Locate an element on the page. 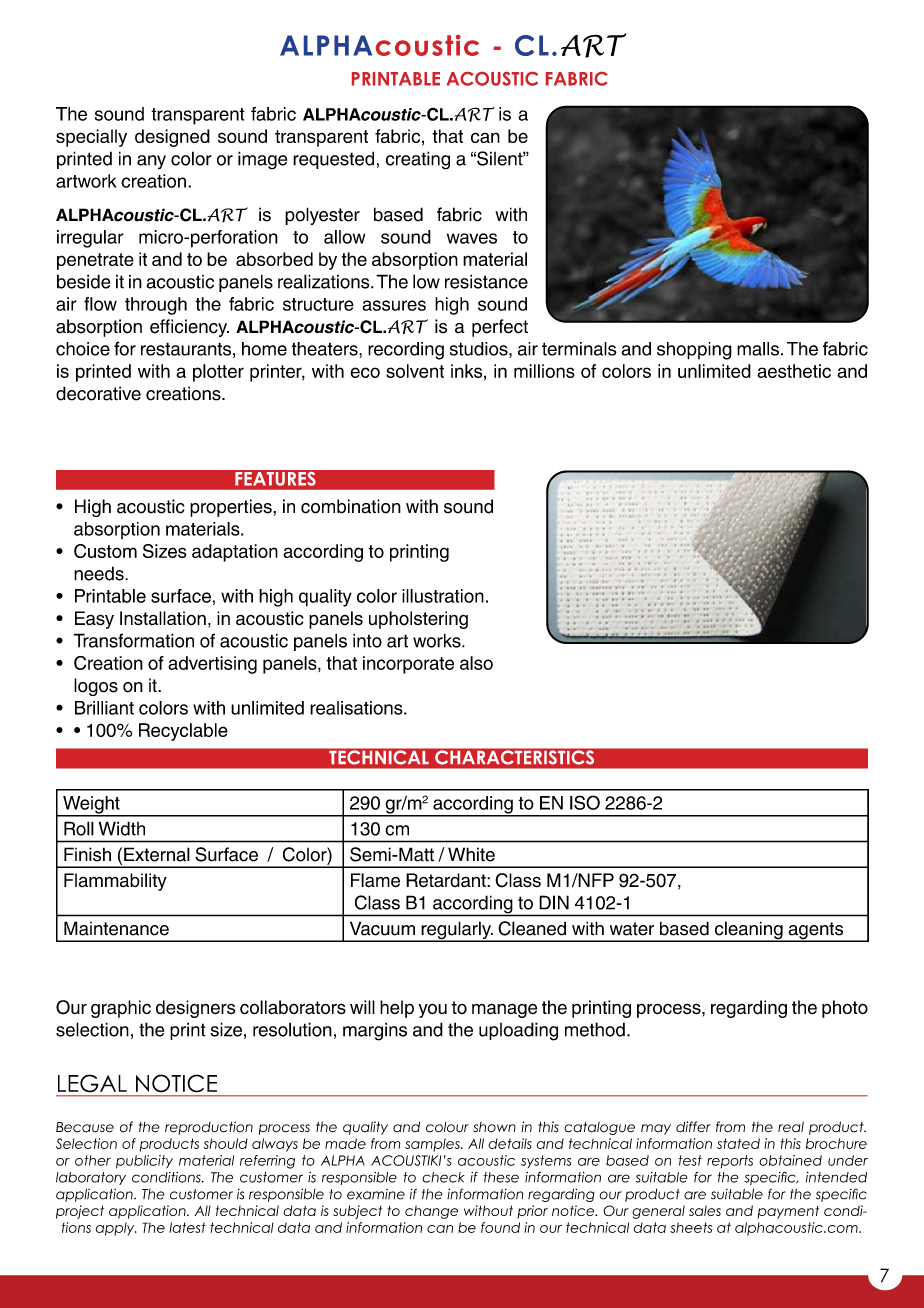 The image size is (924, 1308). External is located at coordinates (157, 854).
